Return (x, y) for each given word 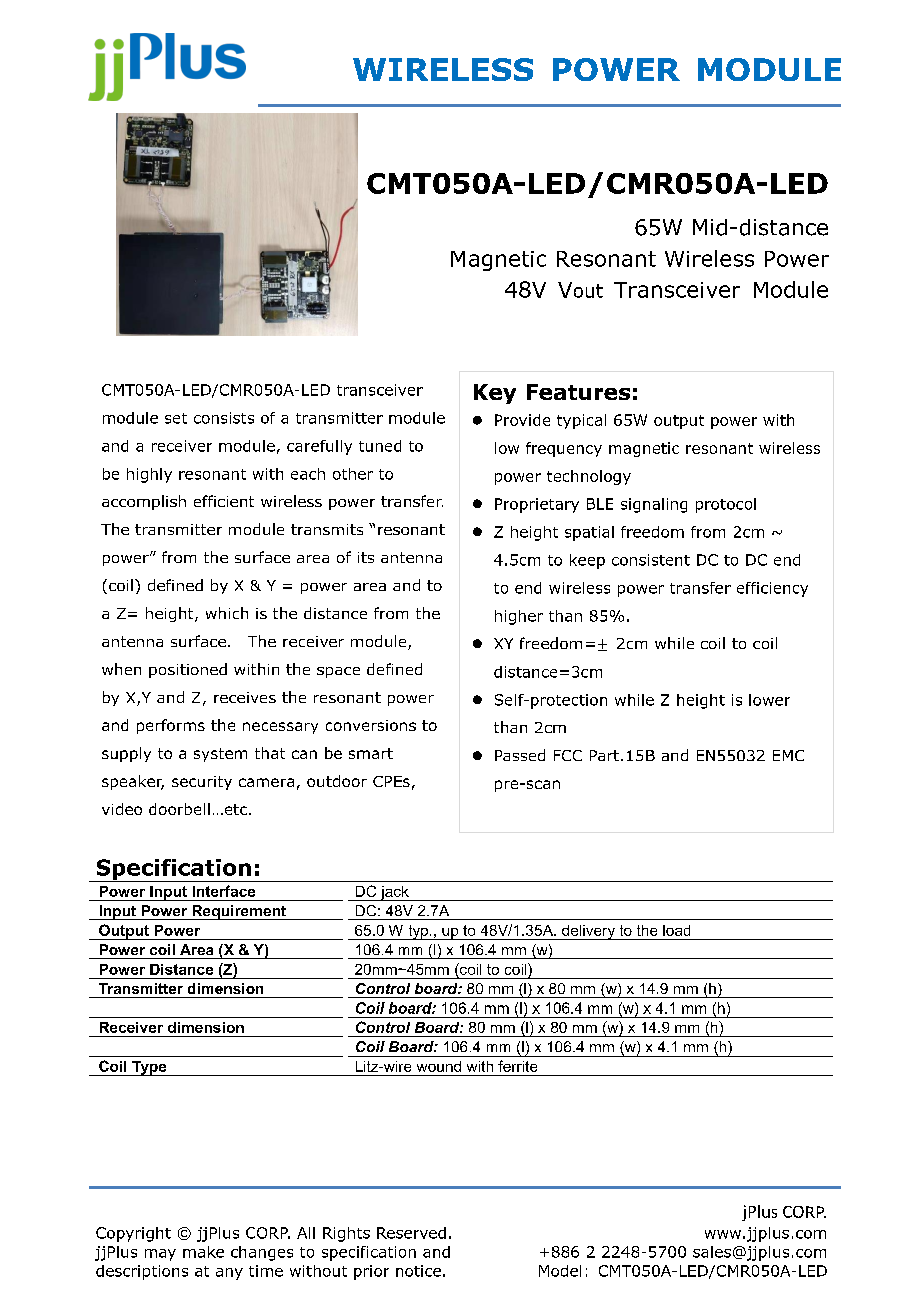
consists (224, 418)
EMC (788, 755)
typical (581, 421)
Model (560, 1271)
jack (394, 893)
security (202, 783)
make (203, 1252)
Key (495, 394)
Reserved (411, 1233)
